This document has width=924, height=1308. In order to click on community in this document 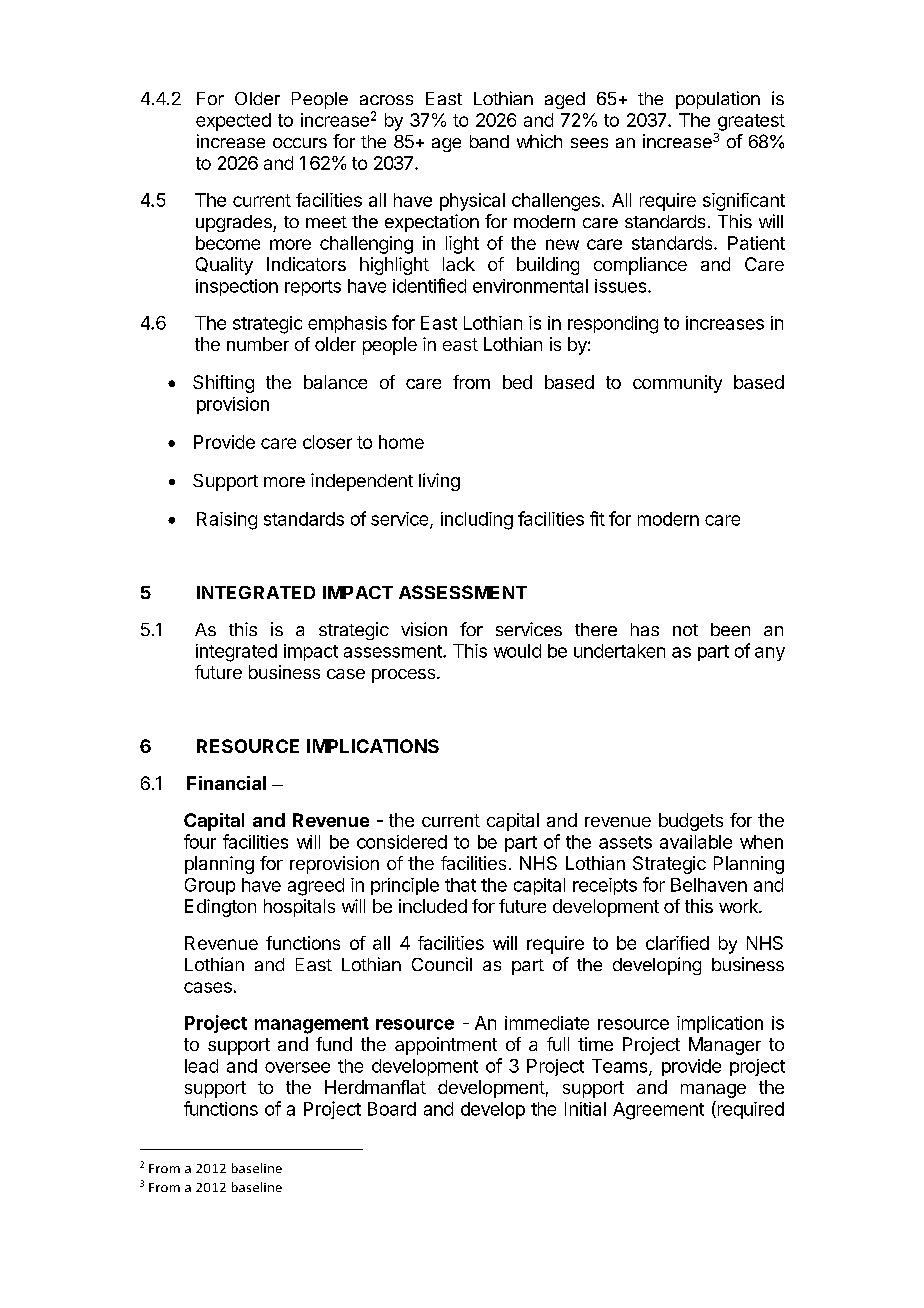, I will do `click(677, 384)`.
